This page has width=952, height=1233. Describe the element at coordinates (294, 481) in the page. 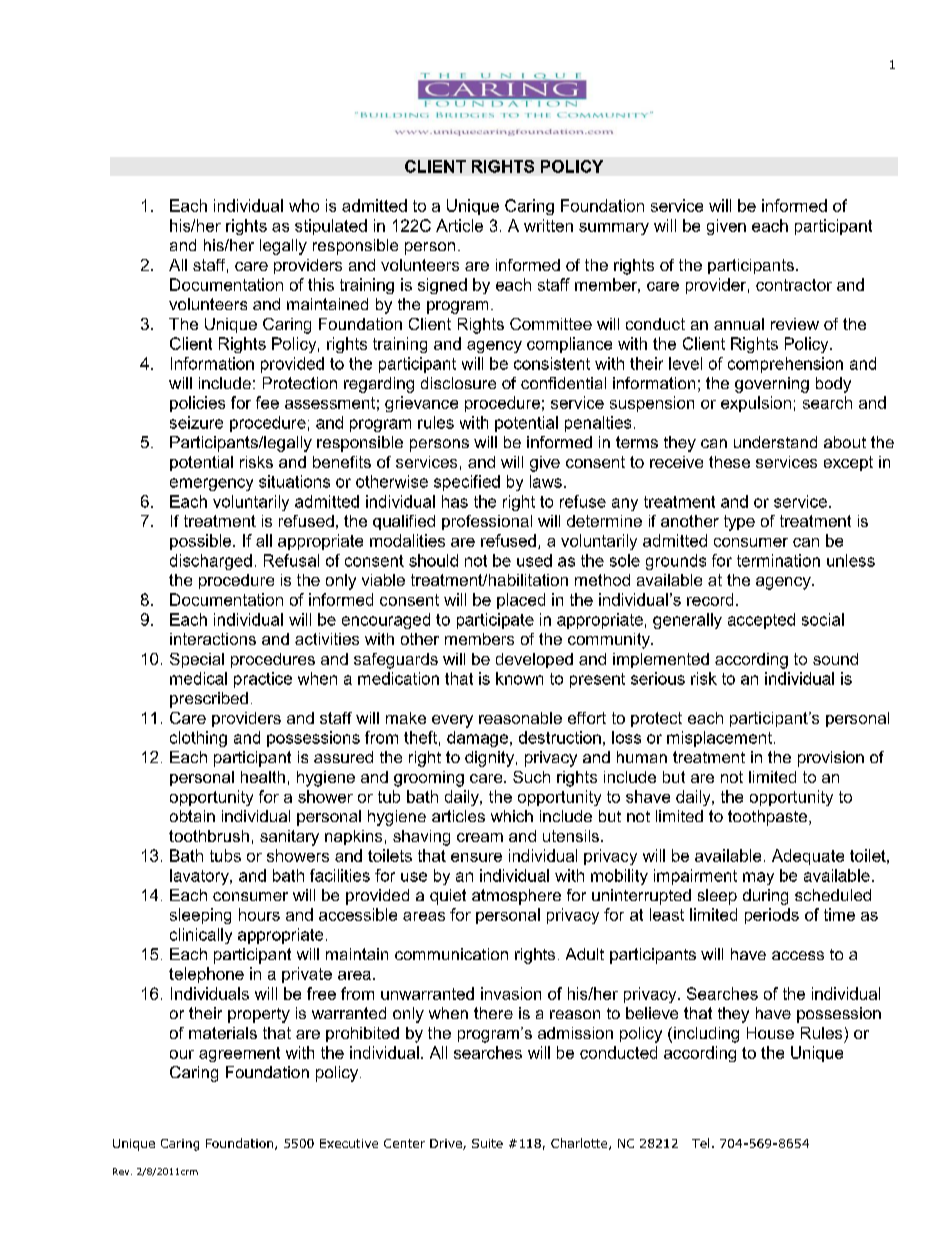

I see `situations` at that location.
